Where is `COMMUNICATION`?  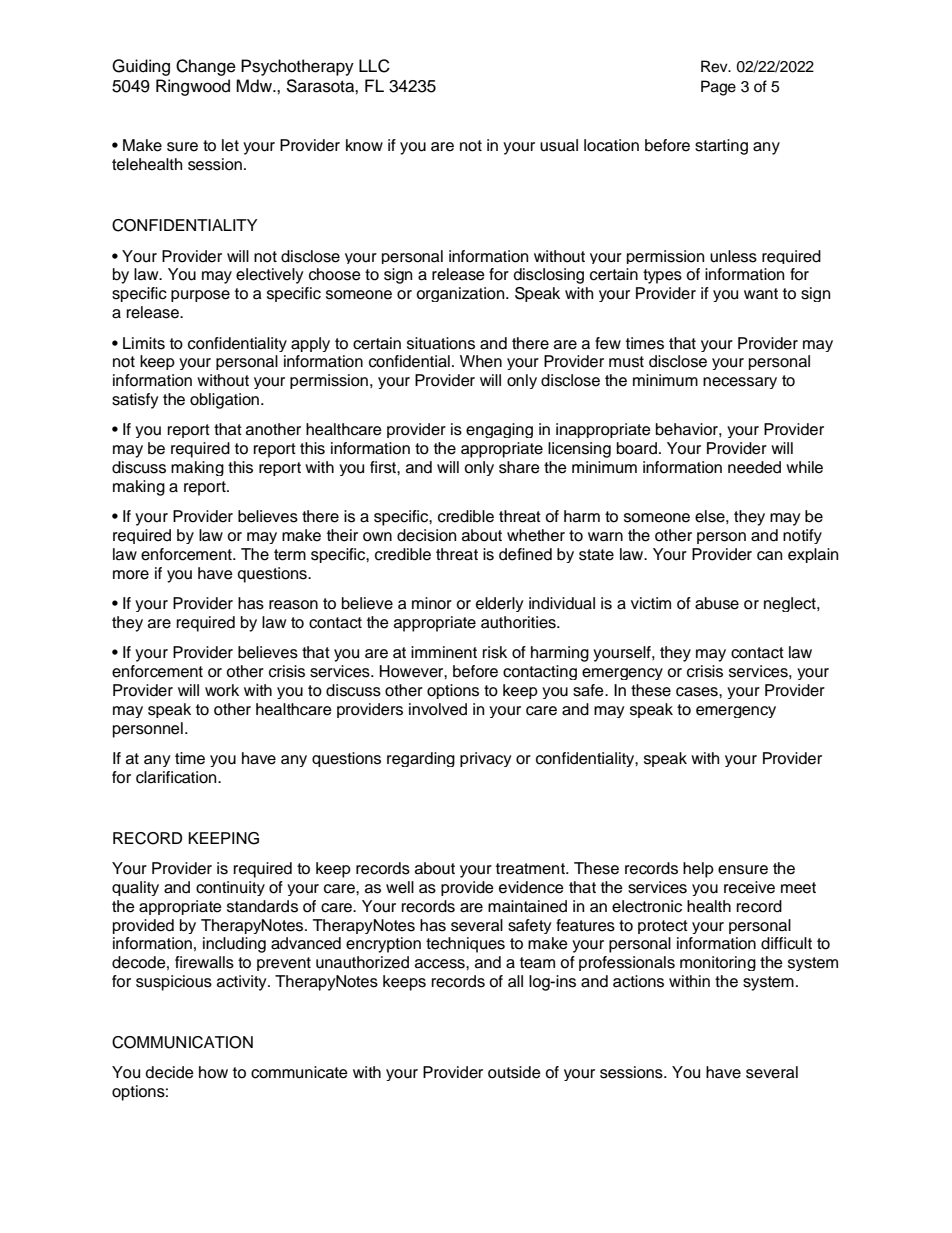 COMMUNICATION is located at coordinates (182, 1042).
